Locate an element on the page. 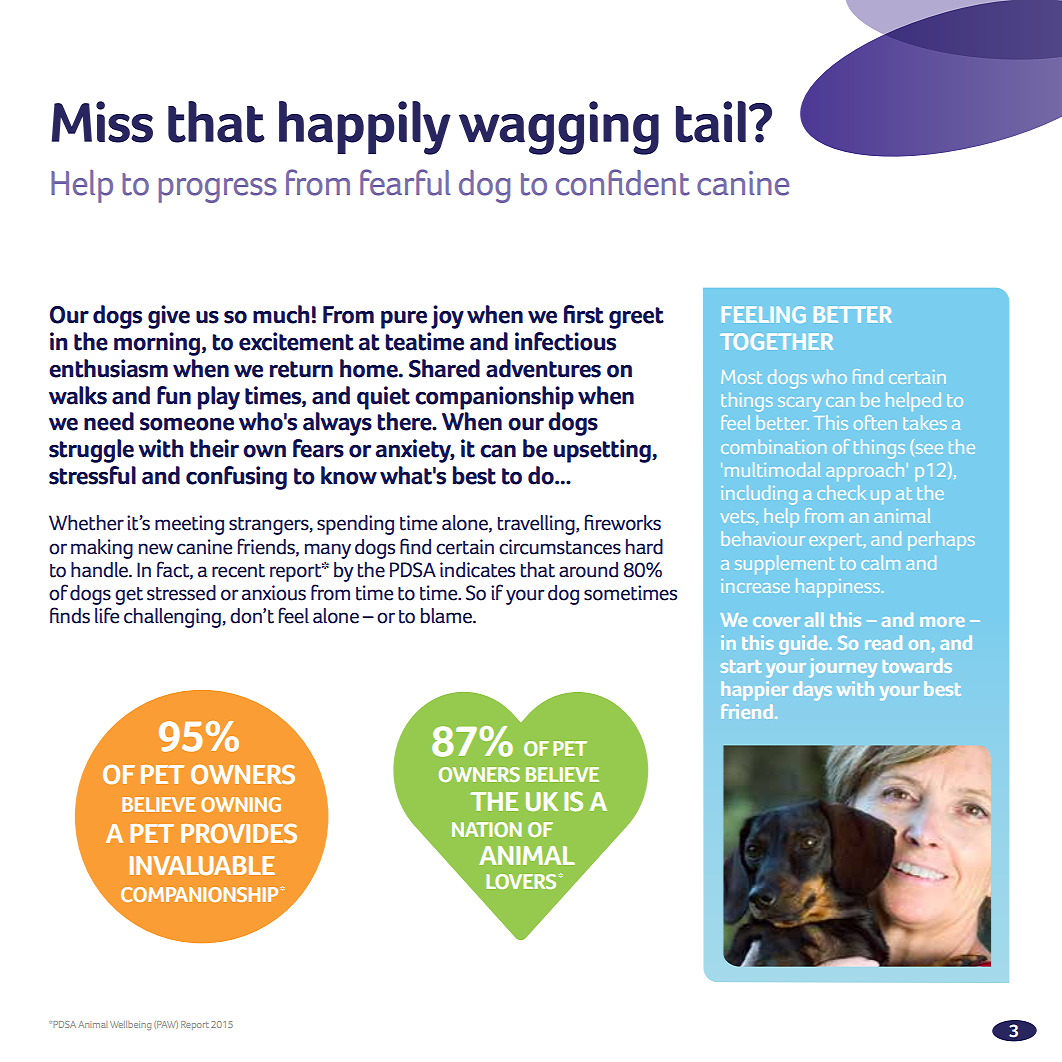 This image has width=1062, height=1062. fun is located at coordinates (174, 395).
